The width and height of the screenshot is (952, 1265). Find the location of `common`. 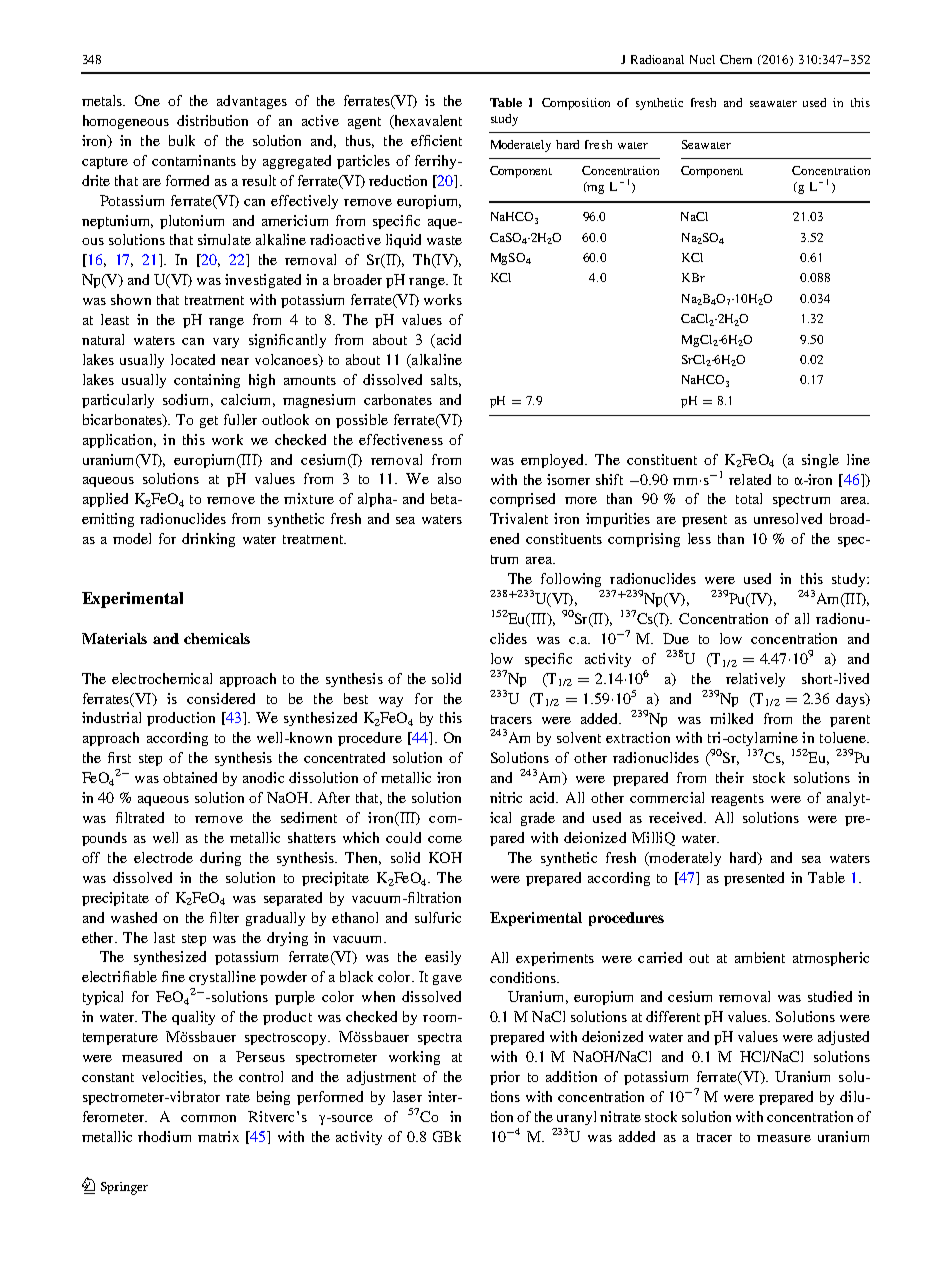

common is located at coordinates (208, 1118).
